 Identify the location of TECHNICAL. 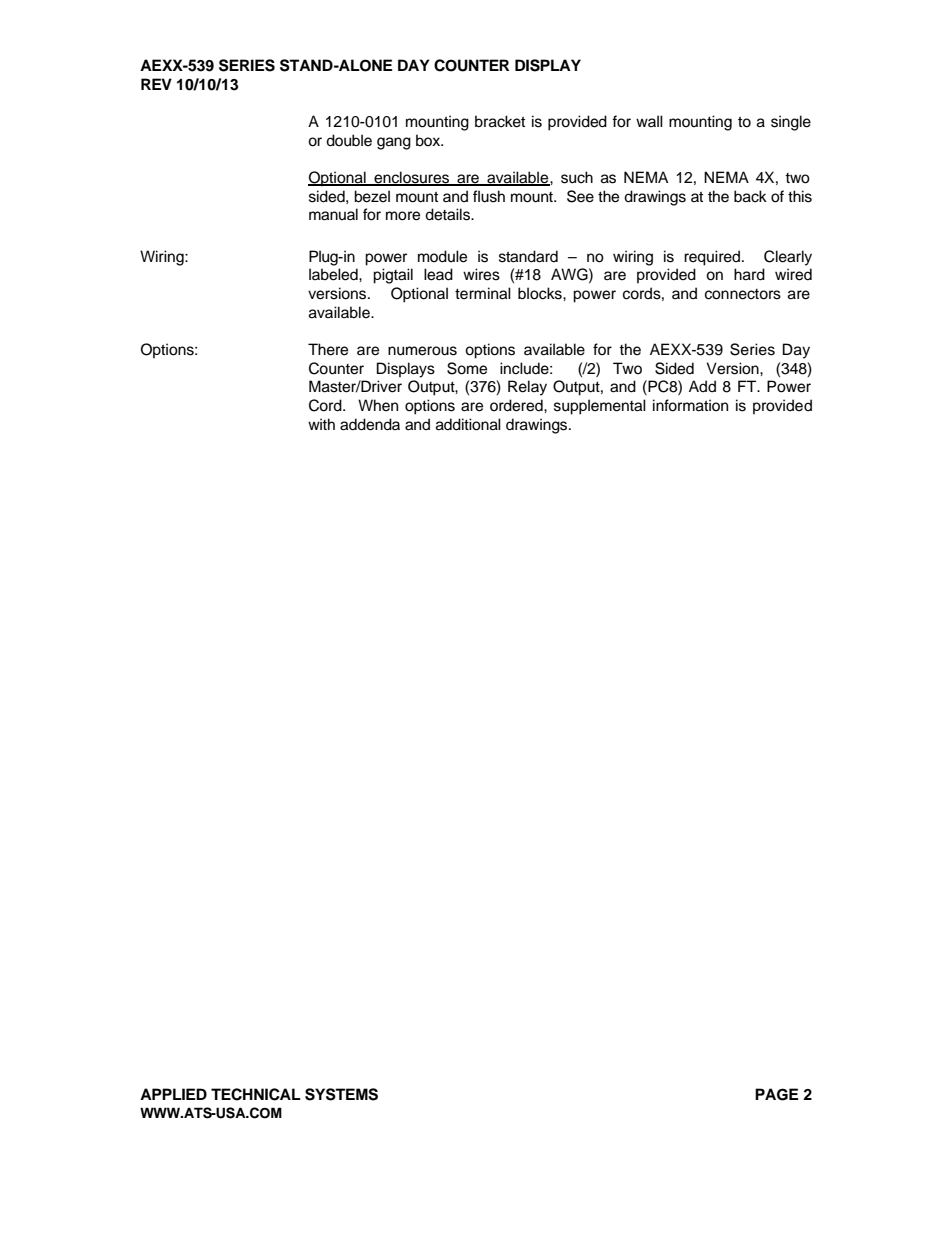
(256, 1094).
